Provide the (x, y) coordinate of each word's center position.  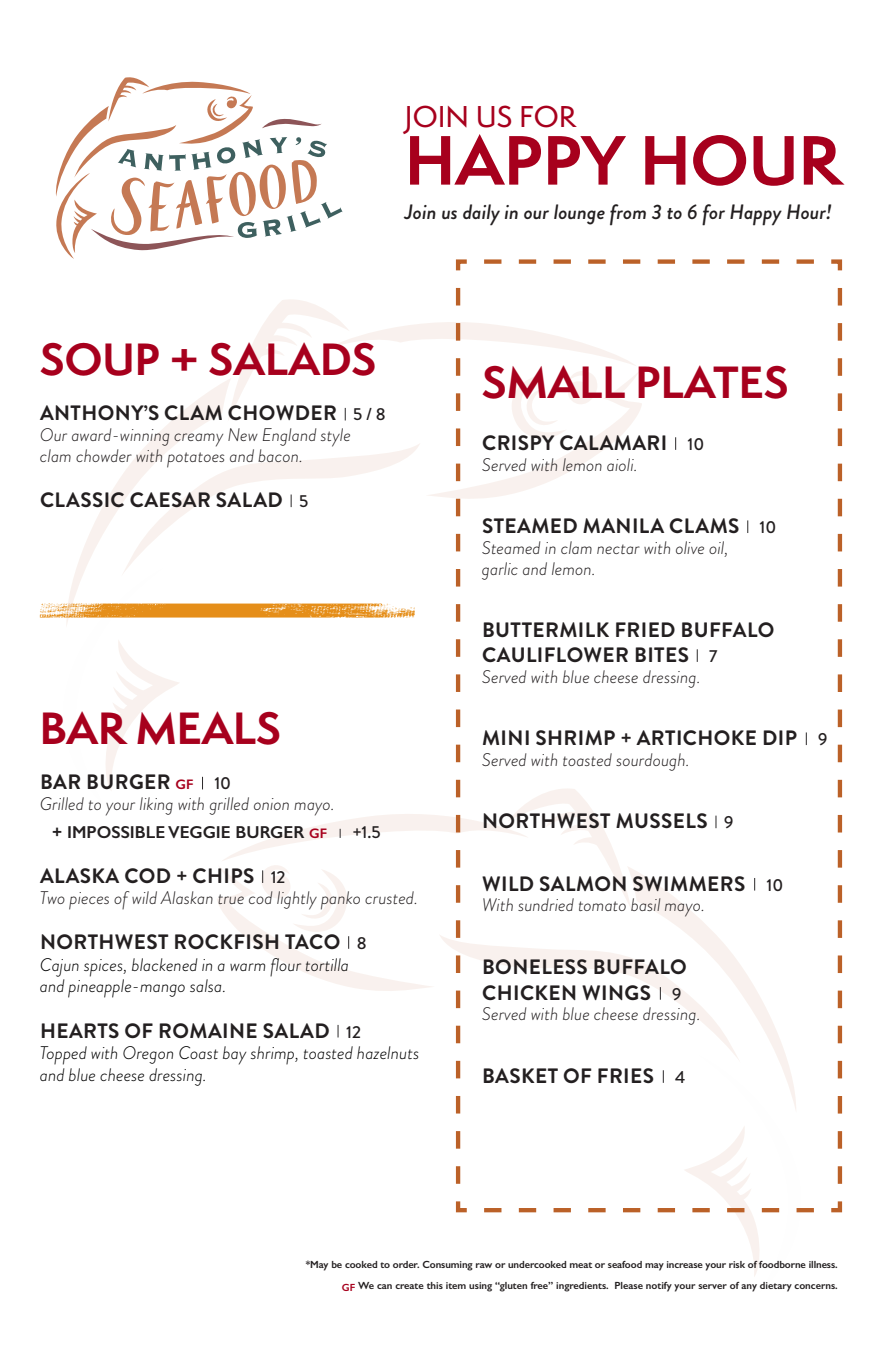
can (384, 1286)
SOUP (100, 359)
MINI (506, 737)
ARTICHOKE (696, 737)
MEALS (208, 728)
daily (481, 215)
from (628, 215)
